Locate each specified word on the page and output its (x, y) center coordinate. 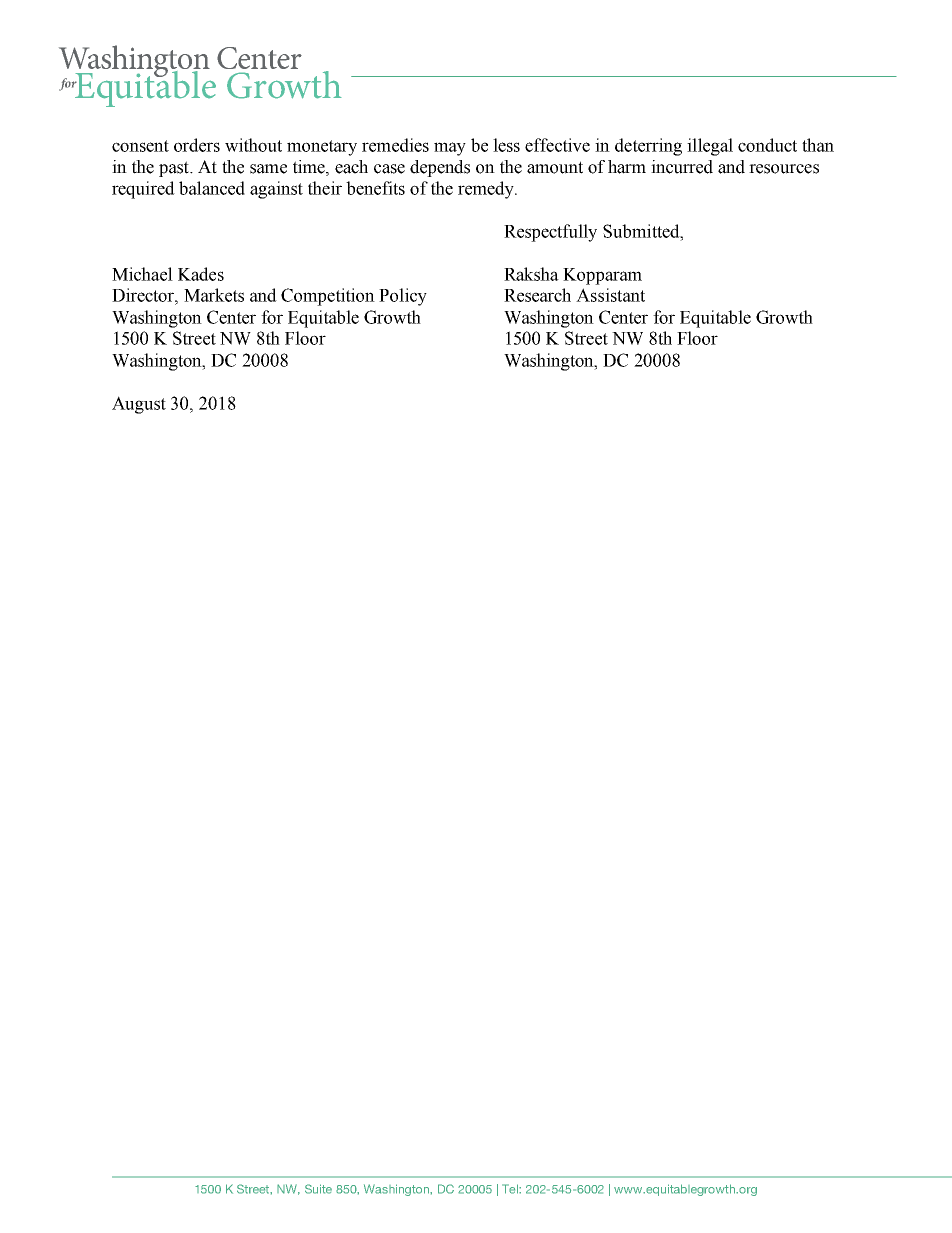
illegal (710, 147)
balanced (212, 188)
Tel (511, 1189)
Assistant (610, 295)
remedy (487, 190)
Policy (403, 297)
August (139, 405)
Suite (318, 1189)
